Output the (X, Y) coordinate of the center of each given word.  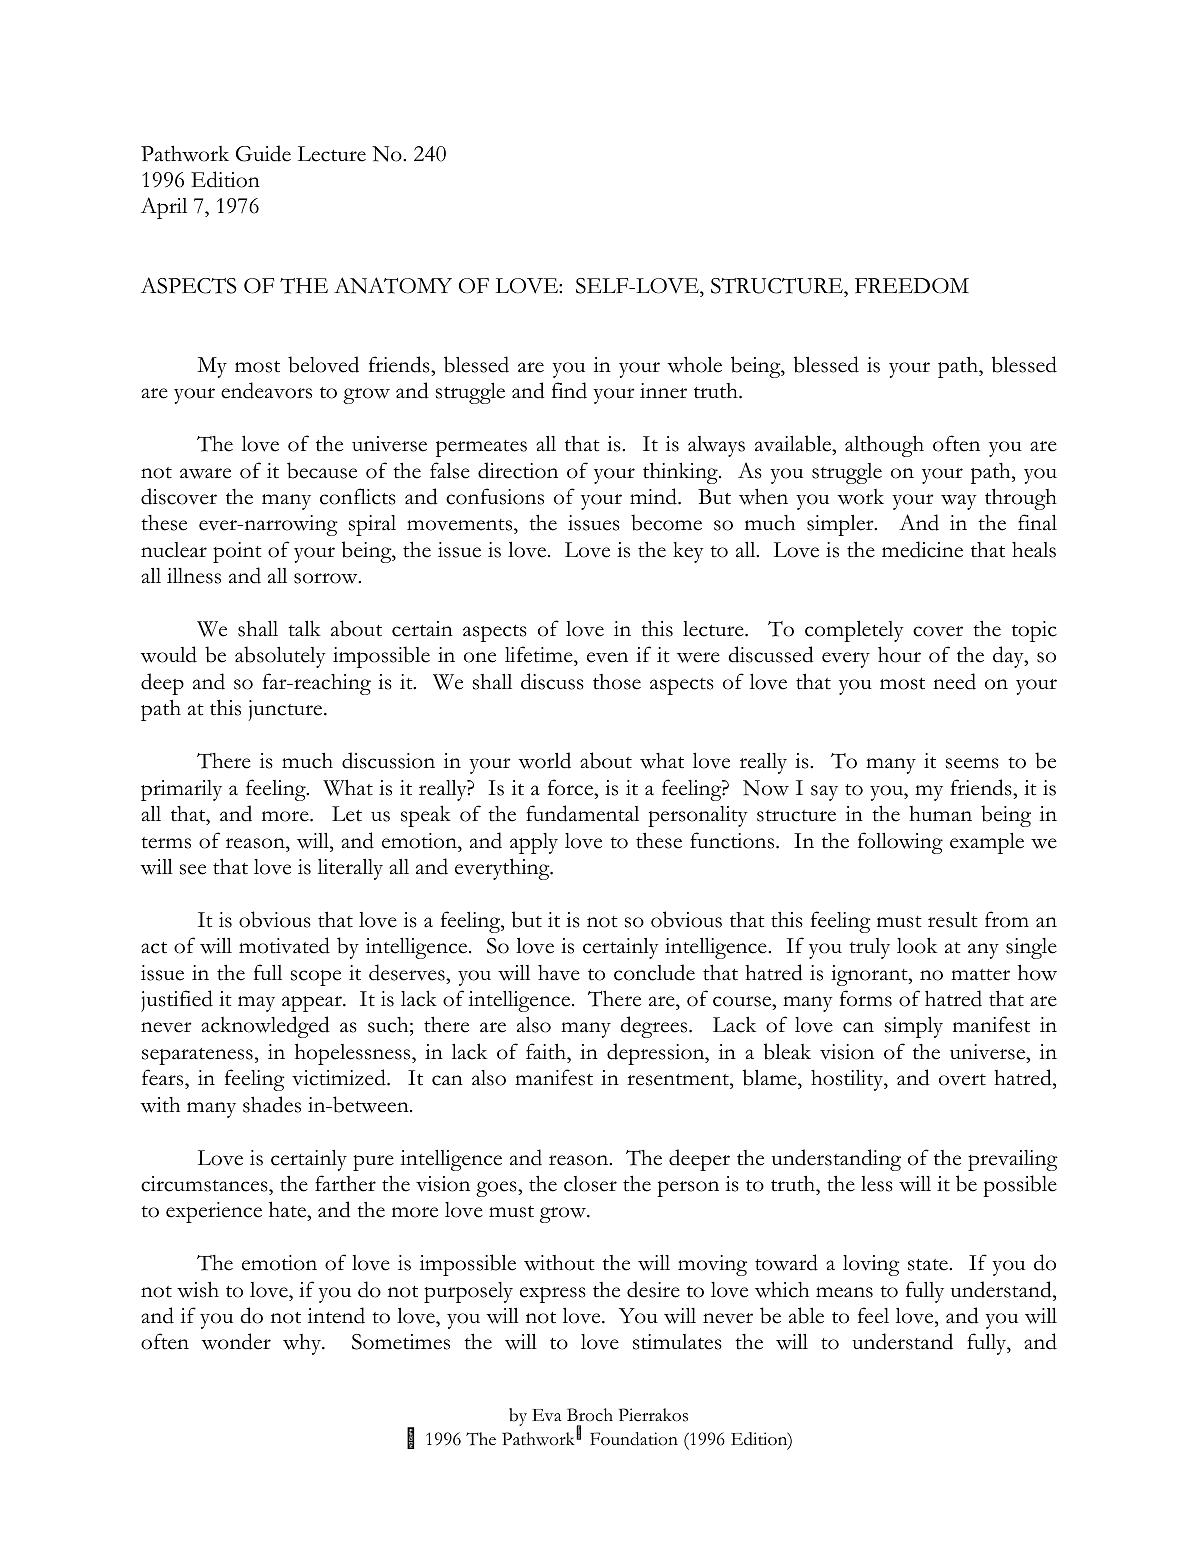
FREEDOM (912, 286)
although (884, 446)
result (953, 920)
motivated (284, 945)
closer (590, 1184)
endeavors (266, 390)
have (559, 973)
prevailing (1013, 1160)
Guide (263, 153)
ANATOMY (393, 285)
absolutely (280, 657)
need (954, 681)
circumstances (205, 1184)
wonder (236, 1341)
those (617, 682)
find (569, 390)
